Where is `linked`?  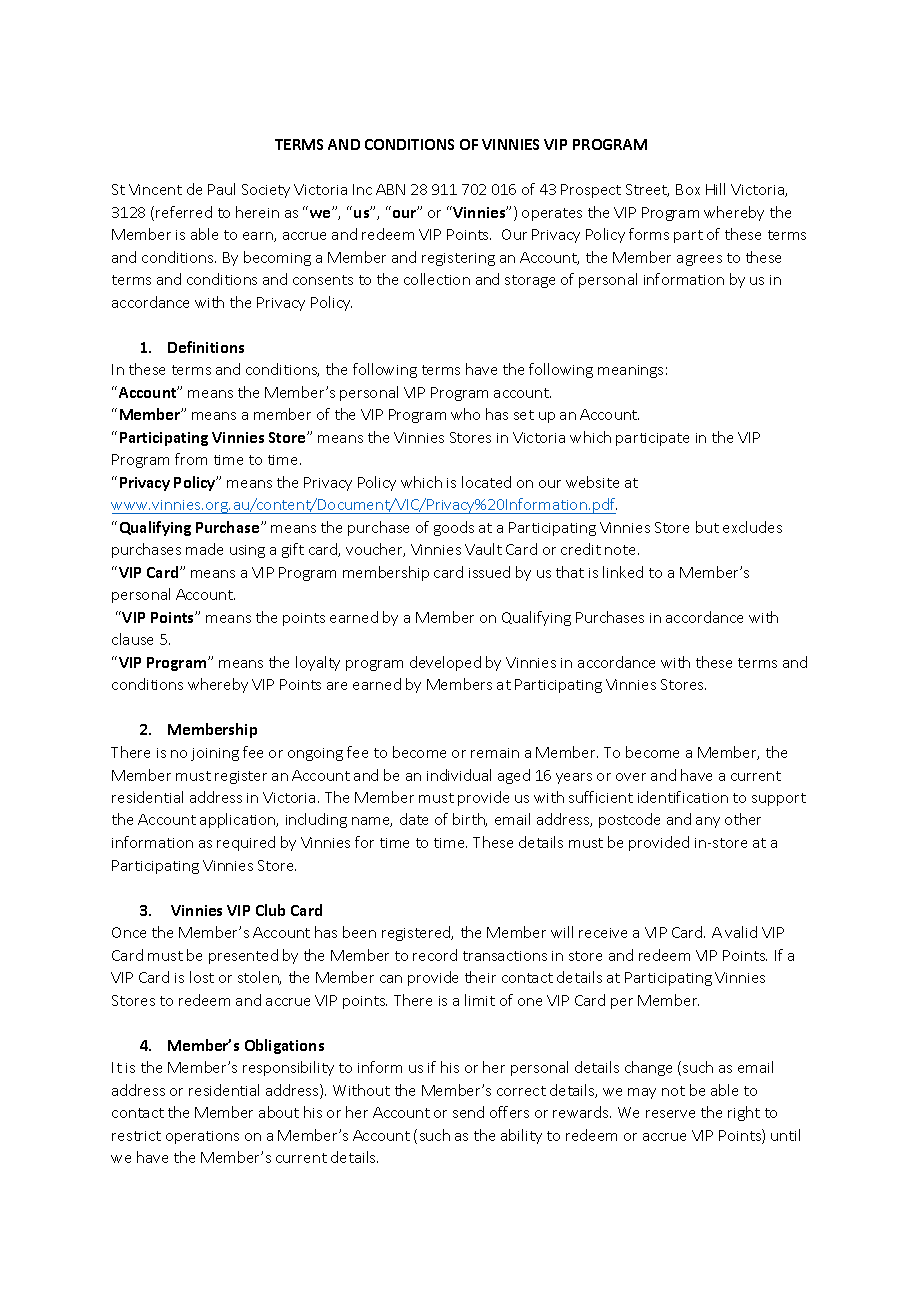
linked is located at coordinates (623, 572).
